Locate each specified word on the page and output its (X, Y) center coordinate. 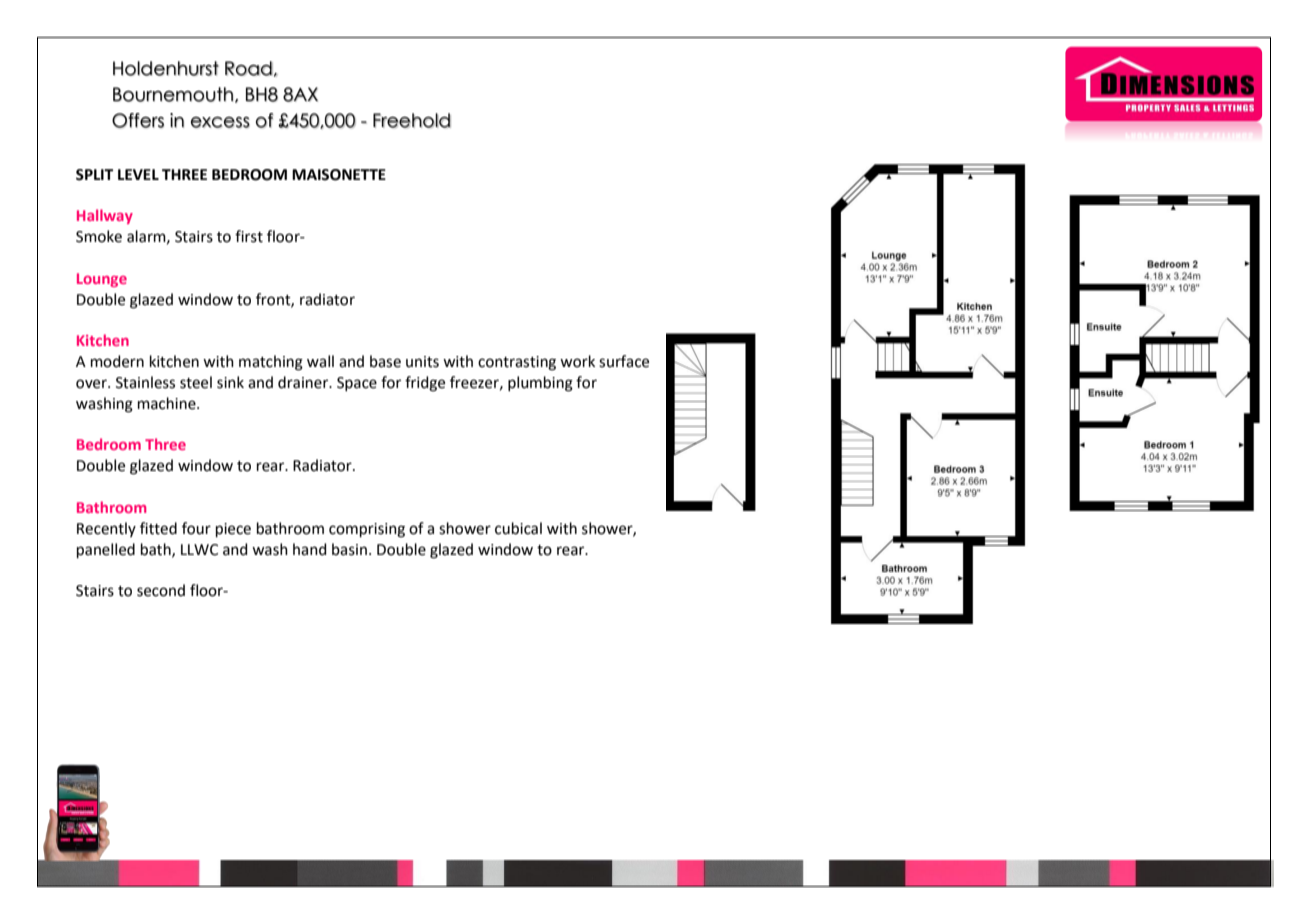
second (161, 590)
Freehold (412, 120)
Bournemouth (173, 94)
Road (249, 68)
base (385, 361)
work (577, 361)
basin (349, 549)
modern (117, 361)
